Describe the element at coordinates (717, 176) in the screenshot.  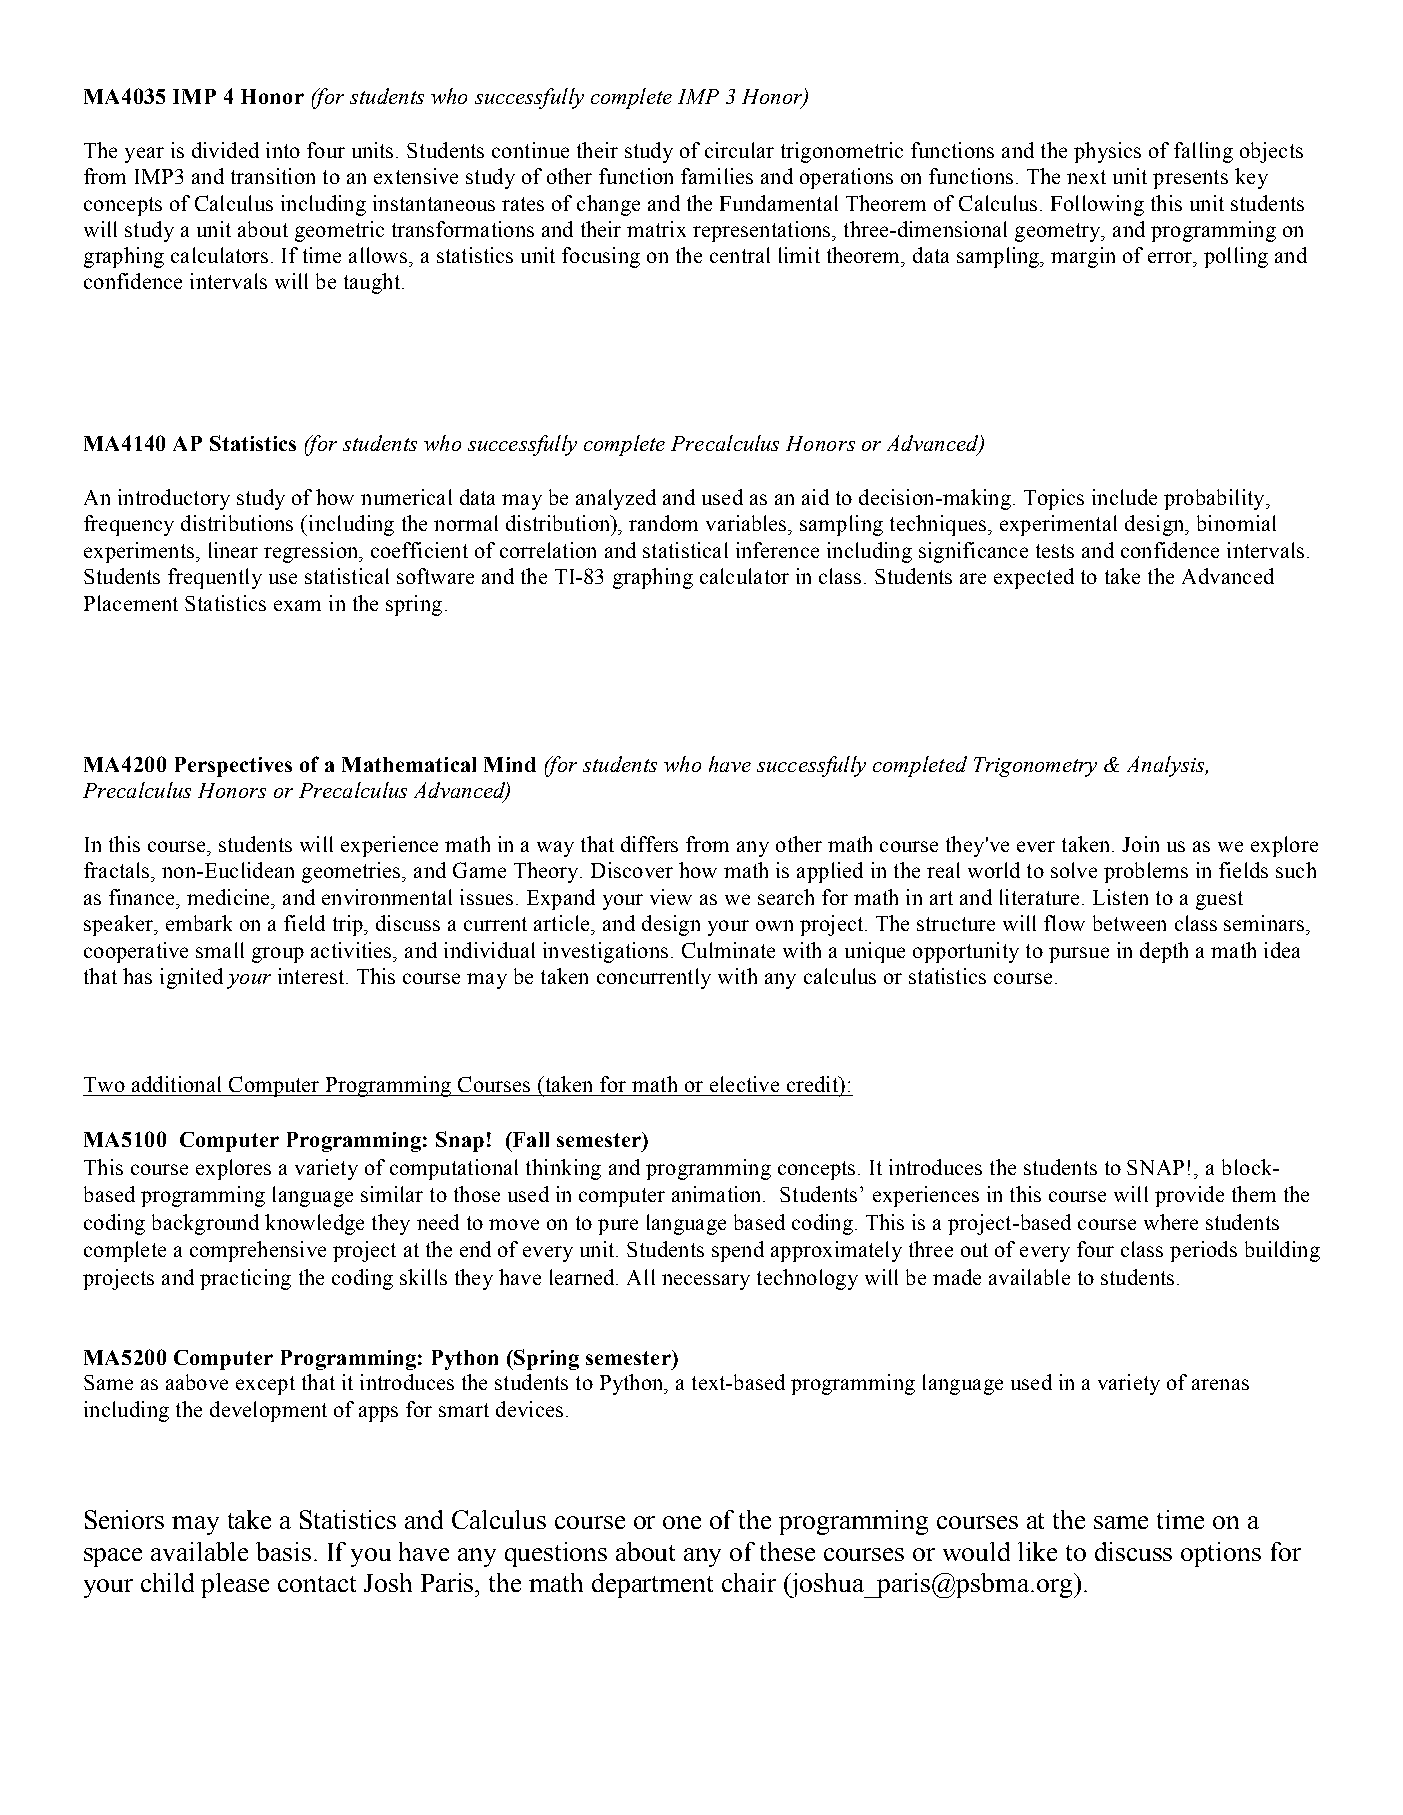
I see `families` at that location.
